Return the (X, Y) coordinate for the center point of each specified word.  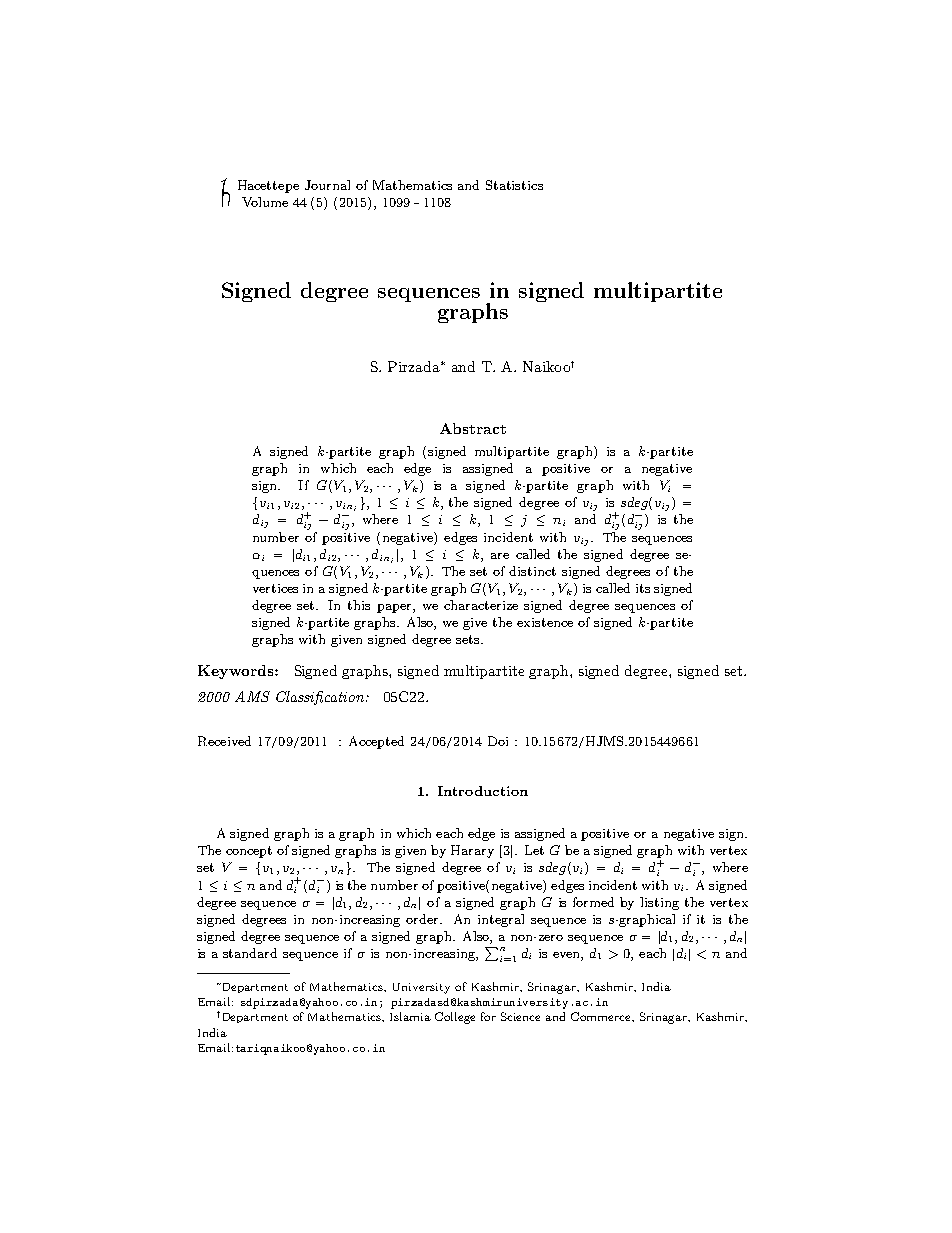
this (359, 605)
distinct (532, 571)
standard (250, 953)
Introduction (483, 791)
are (500, 556)
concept (249, 852)
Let (534, 850)
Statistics (514, 185)
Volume (265, 202)
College (455, 1018)
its (643, 588)
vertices (275, 588)
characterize (481, 605)
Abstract (473, 428)
